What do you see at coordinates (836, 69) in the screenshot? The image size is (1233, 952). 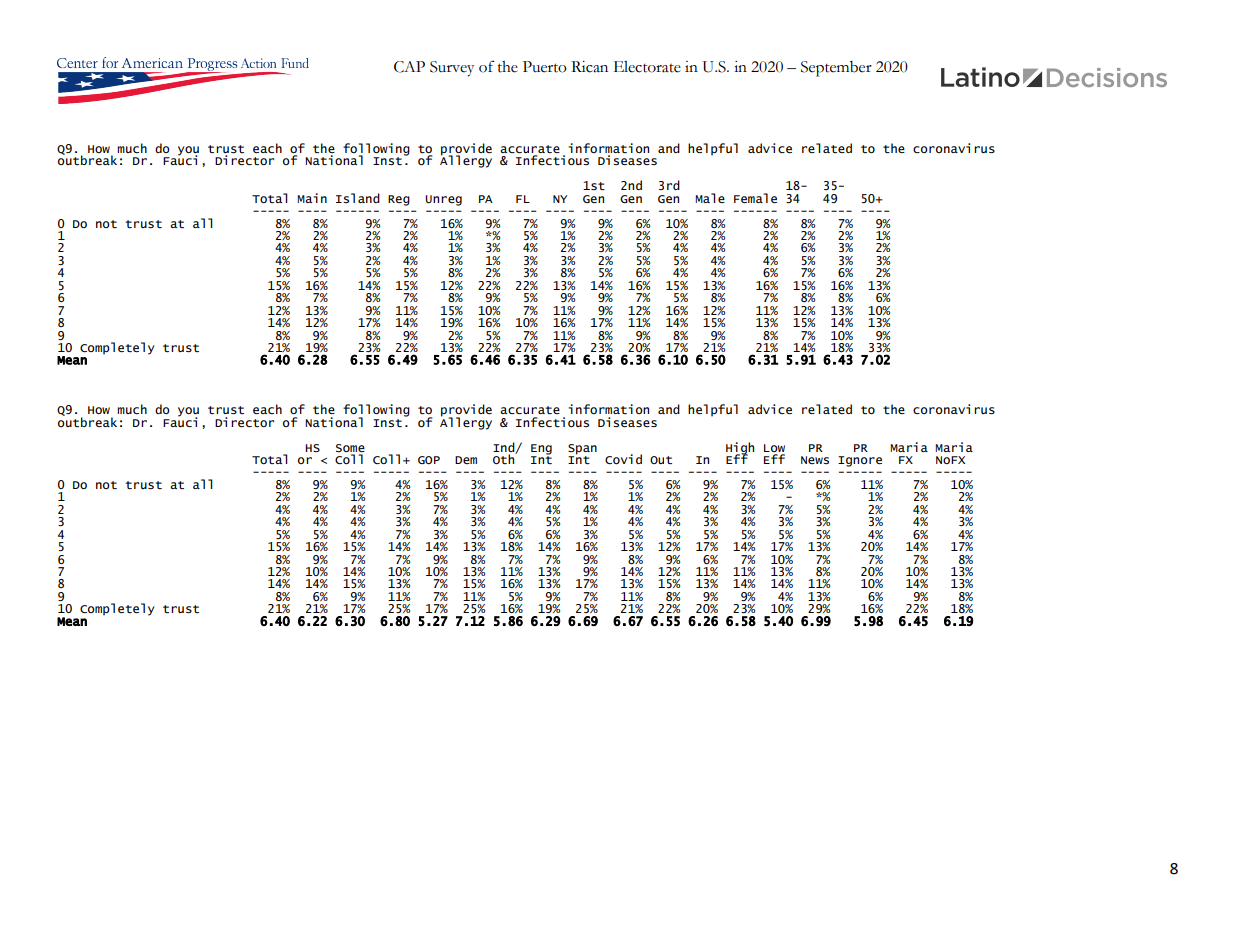 I see `September` at bounding box center [836, 69].
